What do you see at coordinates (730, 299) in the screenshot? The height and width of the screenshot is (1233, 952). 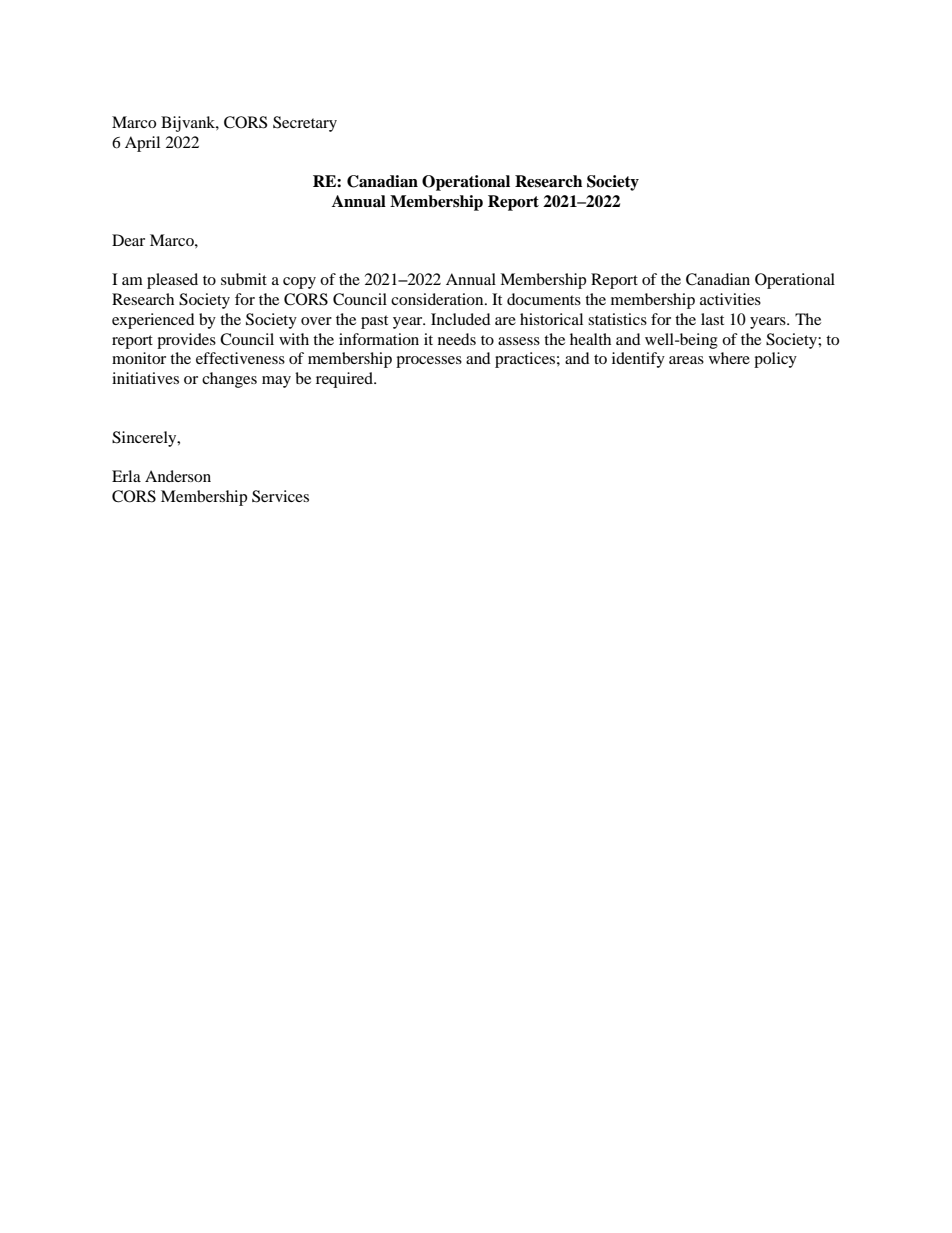 I see `activities` at bounding box center [730, 299].
